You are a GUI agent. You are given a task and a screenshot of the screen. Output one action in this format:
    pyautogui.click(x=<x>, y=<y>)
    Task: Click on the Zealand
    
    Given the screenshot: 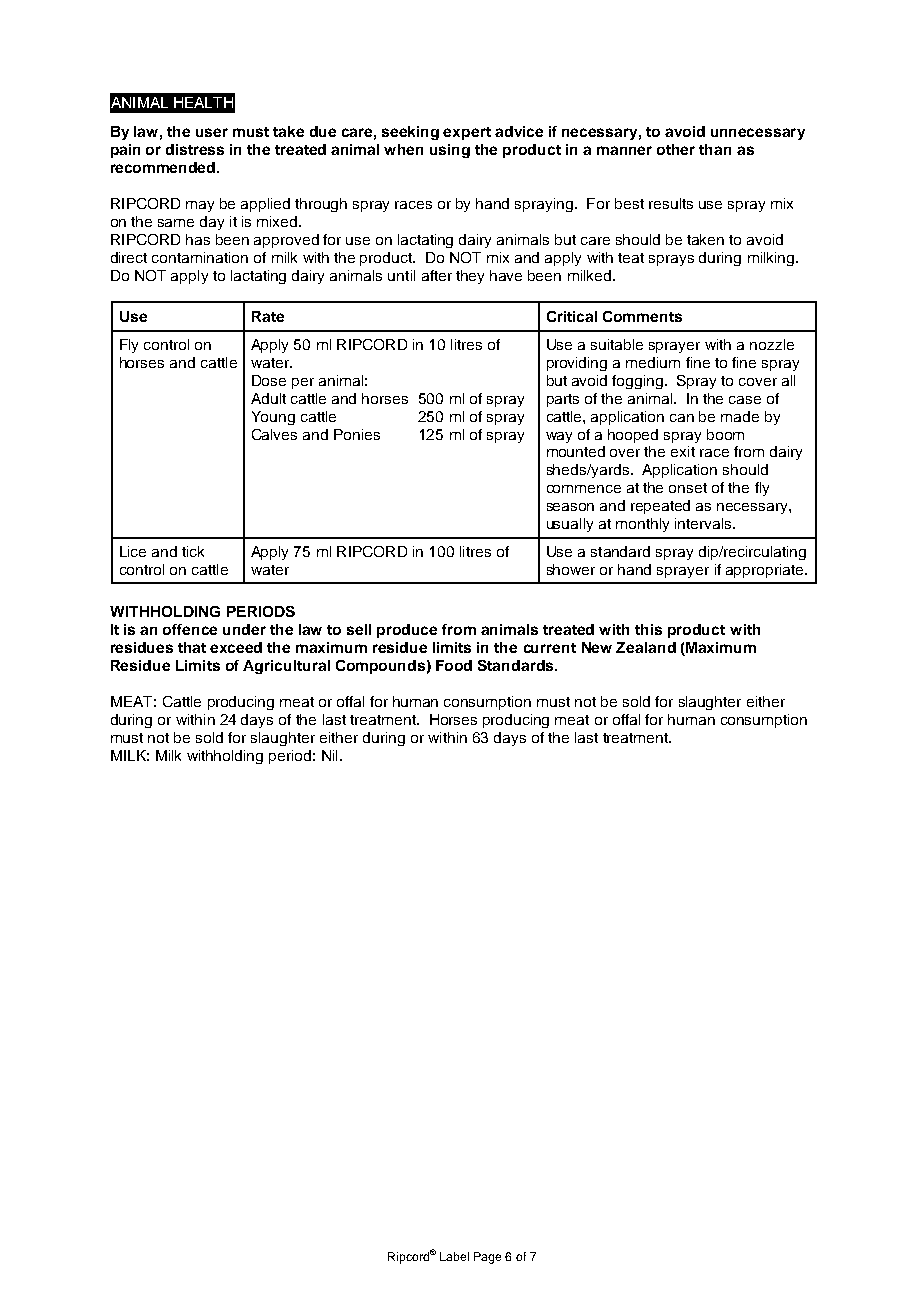 What is the action you would take?
    pyautogui.click(x=646, y=647)
